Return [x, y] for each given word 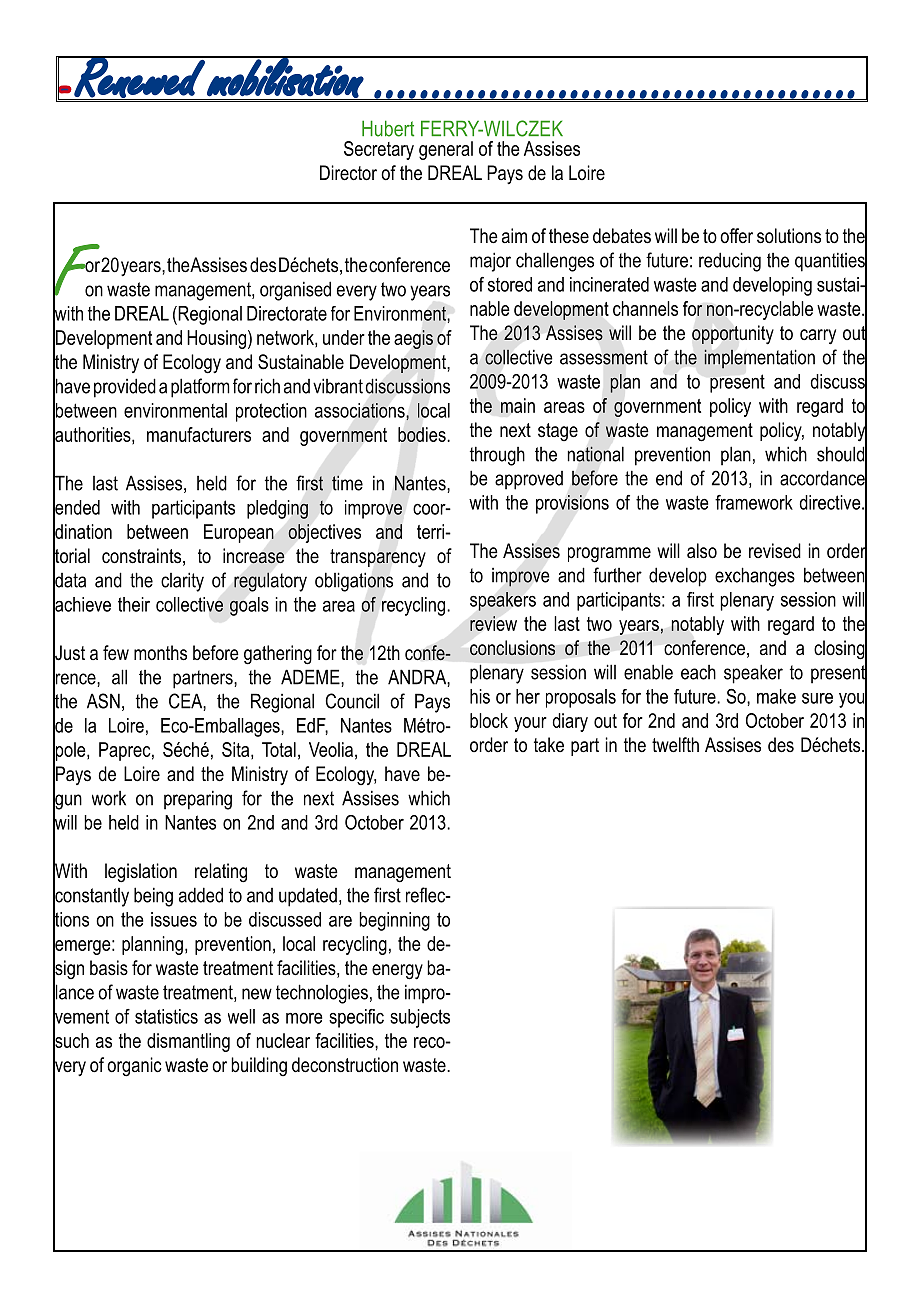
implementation [759, 359]
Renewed [139, 77]
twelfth [675, 745]
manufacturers [199, 434]
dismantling [188, 1042]
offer [736, 236]
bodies [423, 434]
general [446, 150]
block [489, 720]
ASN [103, 701]
